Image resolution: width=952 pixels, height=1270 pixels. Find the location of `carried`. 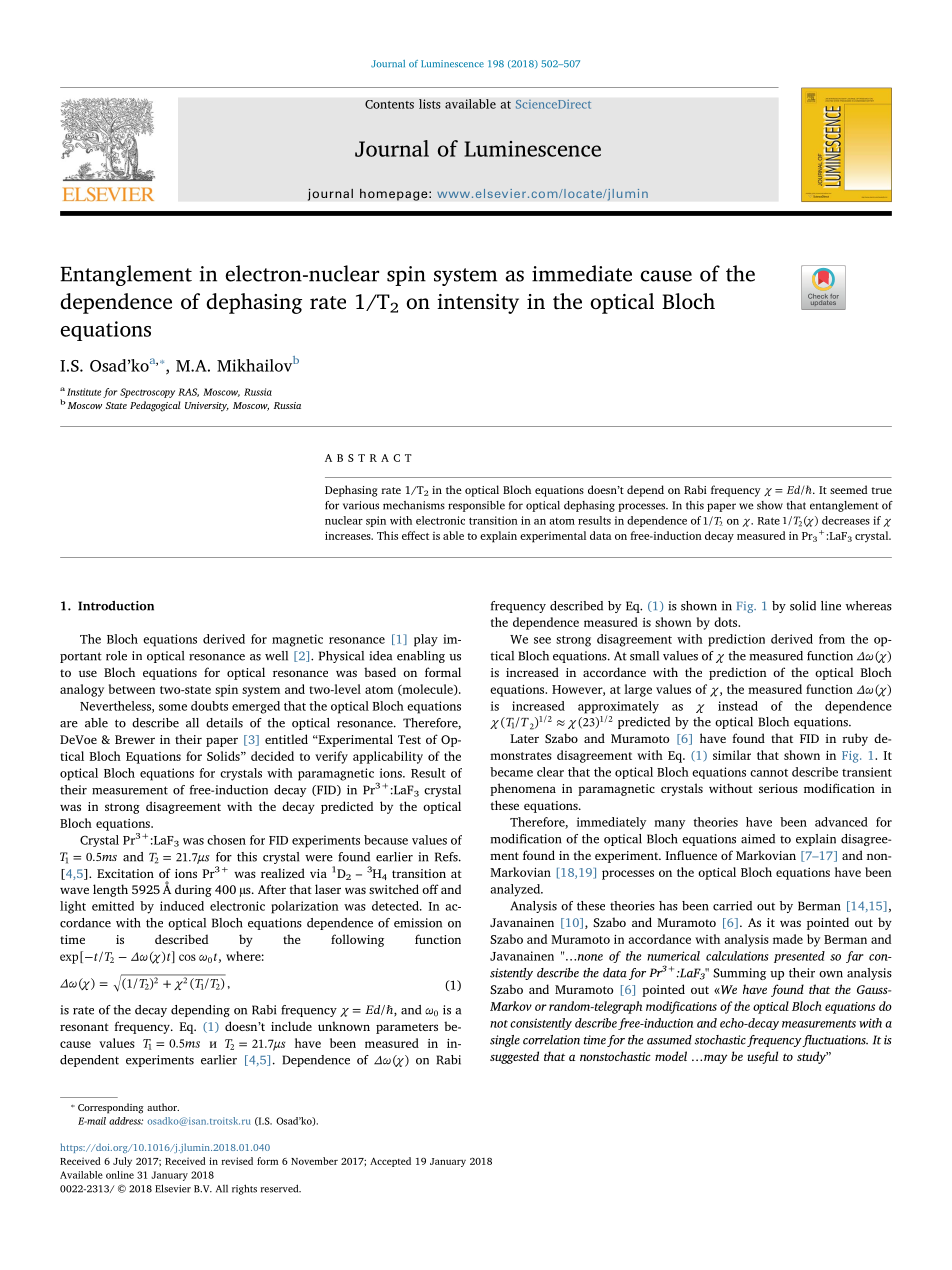

carried is located at coordinates (732, 906).
